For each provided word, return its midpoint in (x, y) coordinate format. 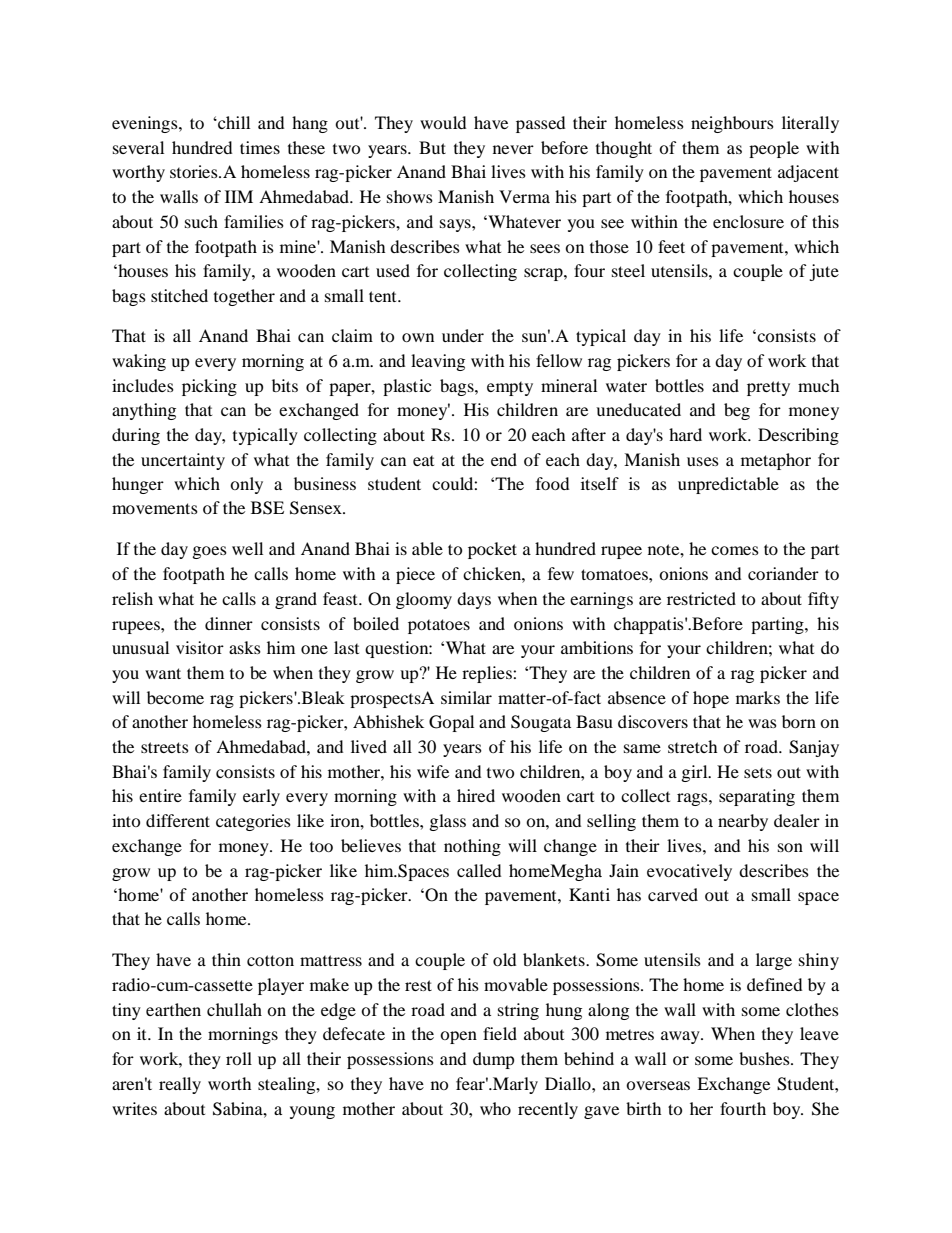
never (513, 149)
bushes (765, 1058)
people (774, 149)
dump (493, 1060)
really (180, 1085)
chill (233, 122)
